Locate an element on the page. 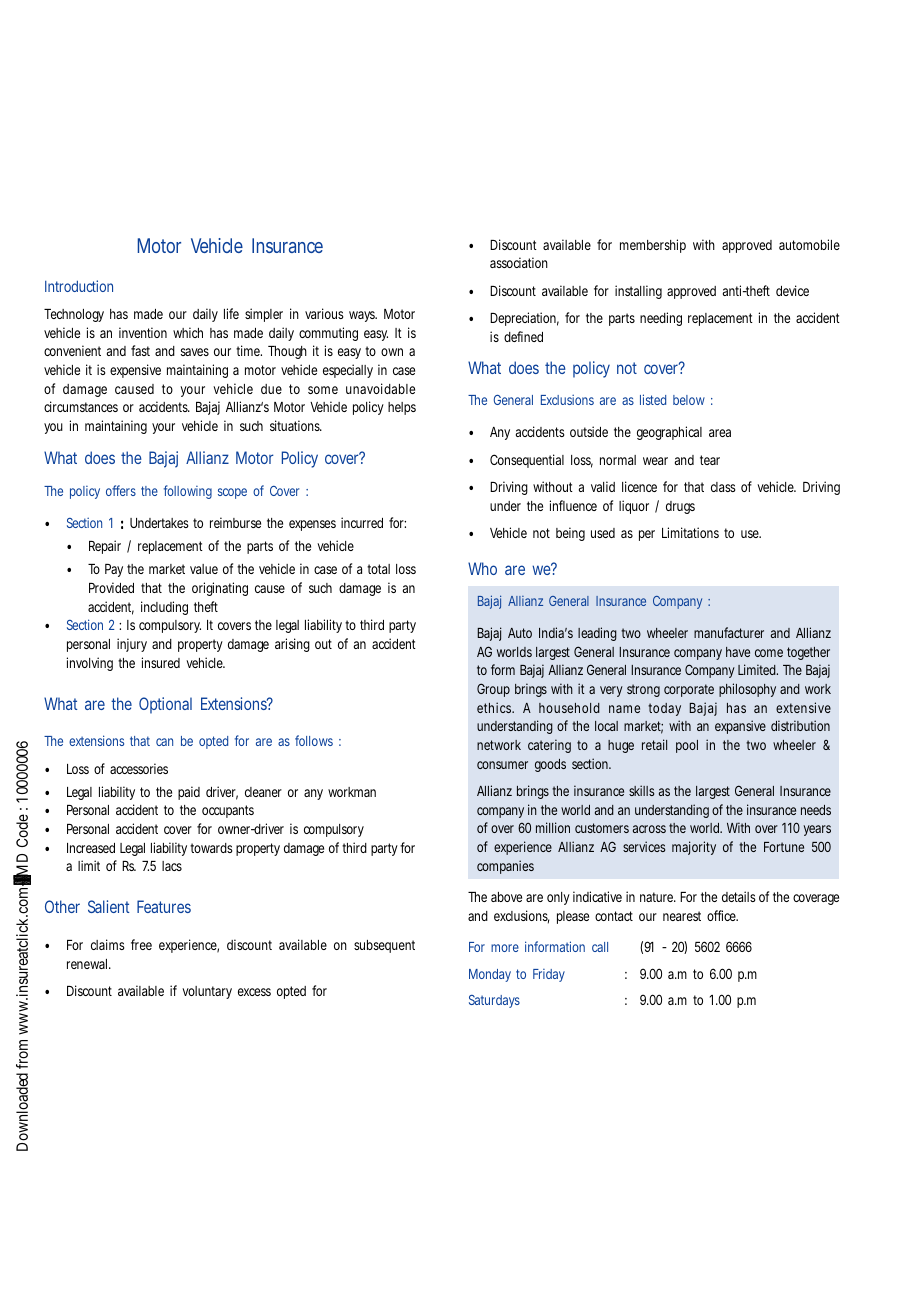 Image resolution: width=924 pixels, height=1308 pixels. Introduction is located at coordinates (79, 286).
